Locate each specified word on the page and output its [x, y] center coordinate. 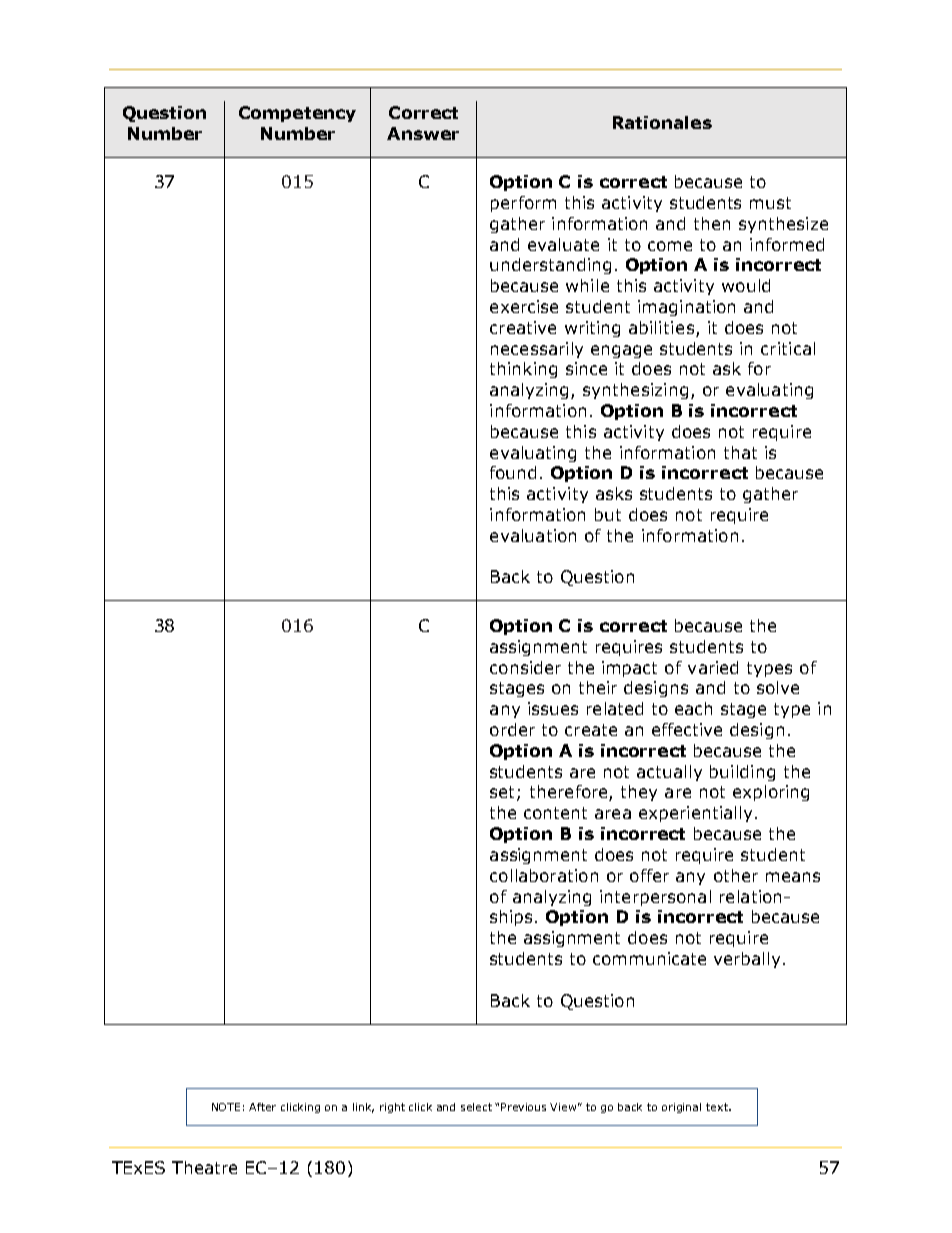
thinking [523, 370]
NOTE [226, 1107]
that [740, 452]
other [736, 875]
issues [553, 708]
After [262, 1107]
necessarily [537, 350]
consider [525, 667]
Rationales [662, 122]
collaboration [544, 875]
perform [523, 204]
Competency [297, 114]
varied [713, 667]
